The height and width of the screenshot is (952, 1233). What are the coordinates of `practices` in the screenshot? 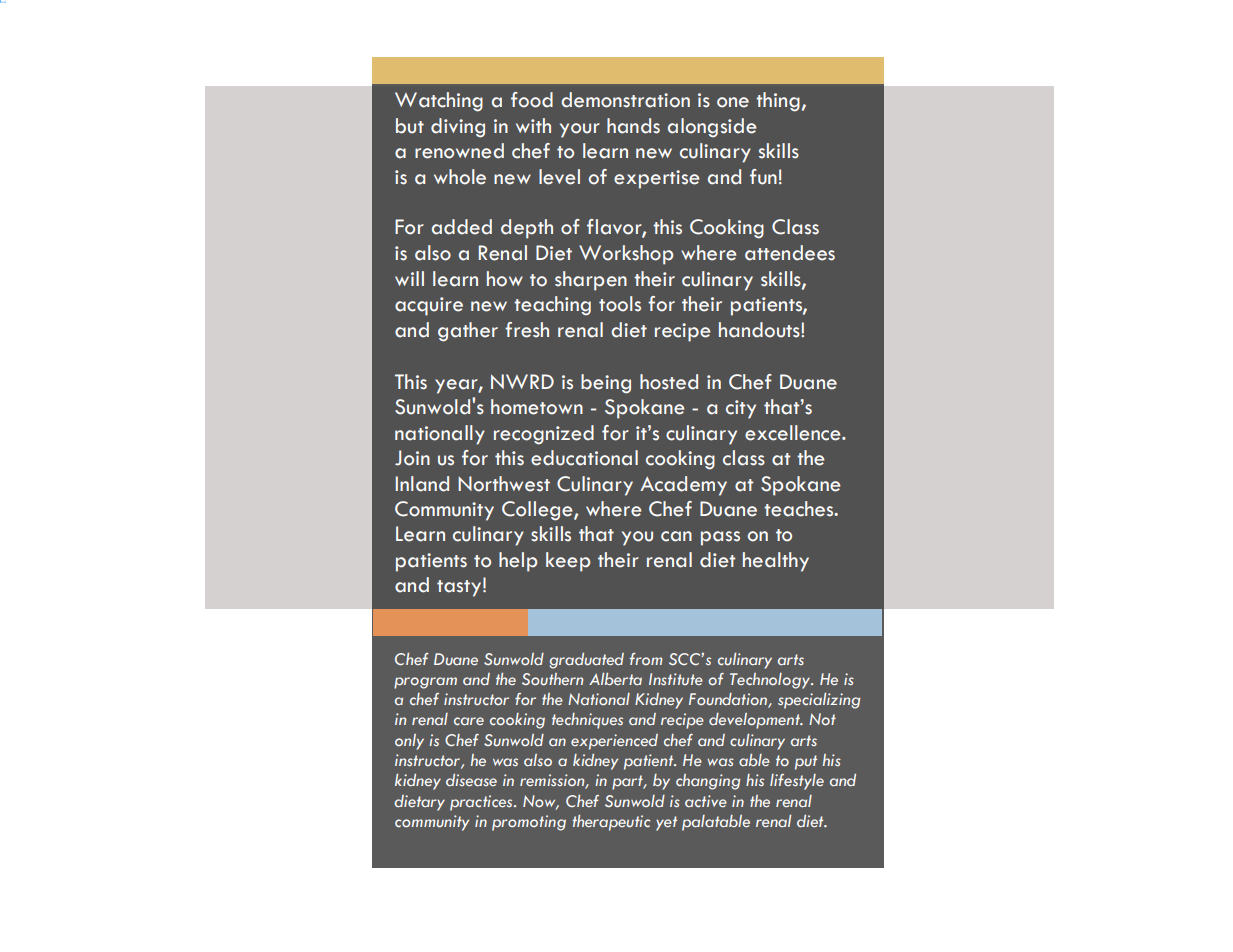 It's located at (482, 803).
